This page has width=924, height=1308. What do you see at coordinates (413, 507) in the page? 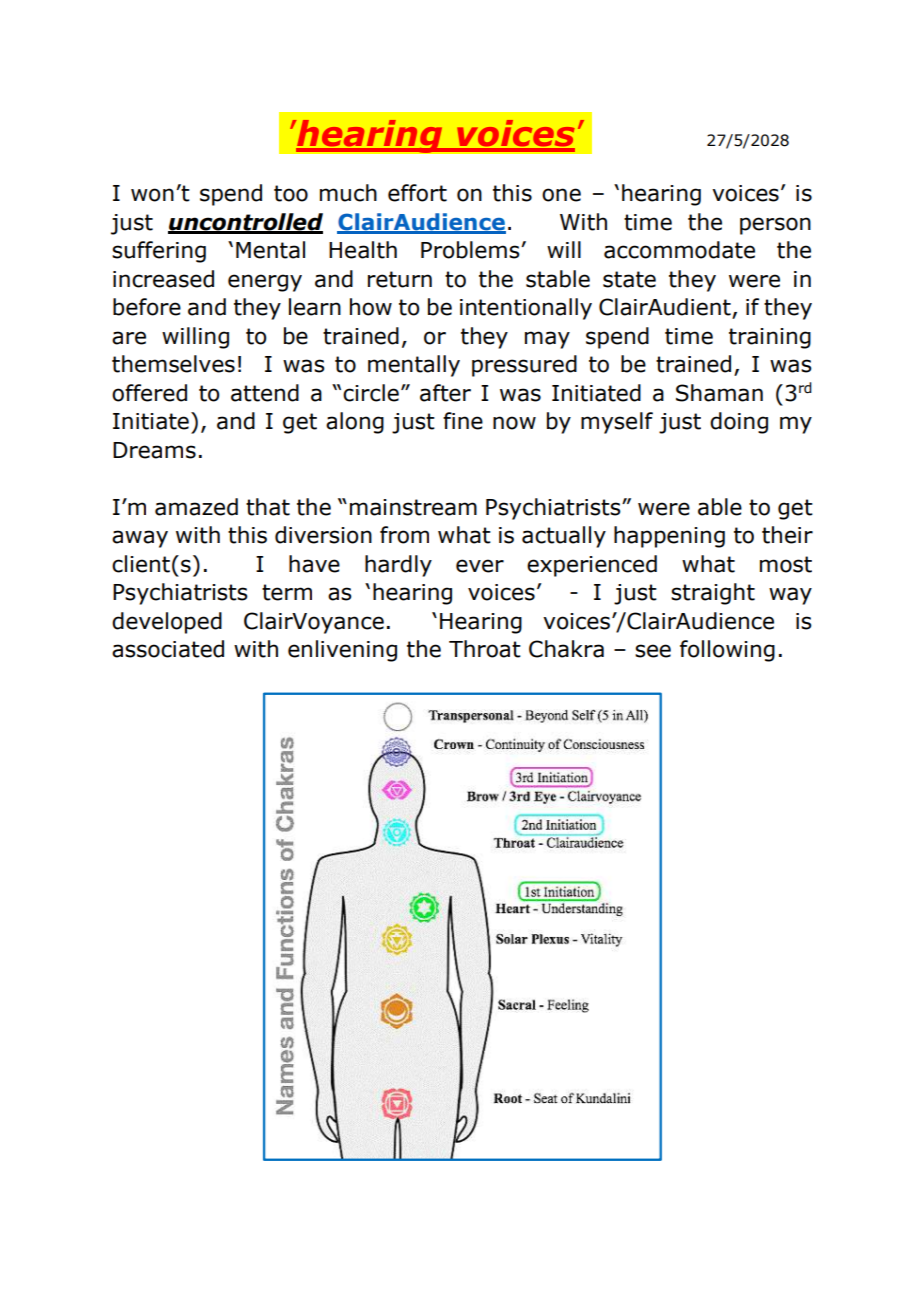
I see `mainstream` at bounding box center [413, 507].
